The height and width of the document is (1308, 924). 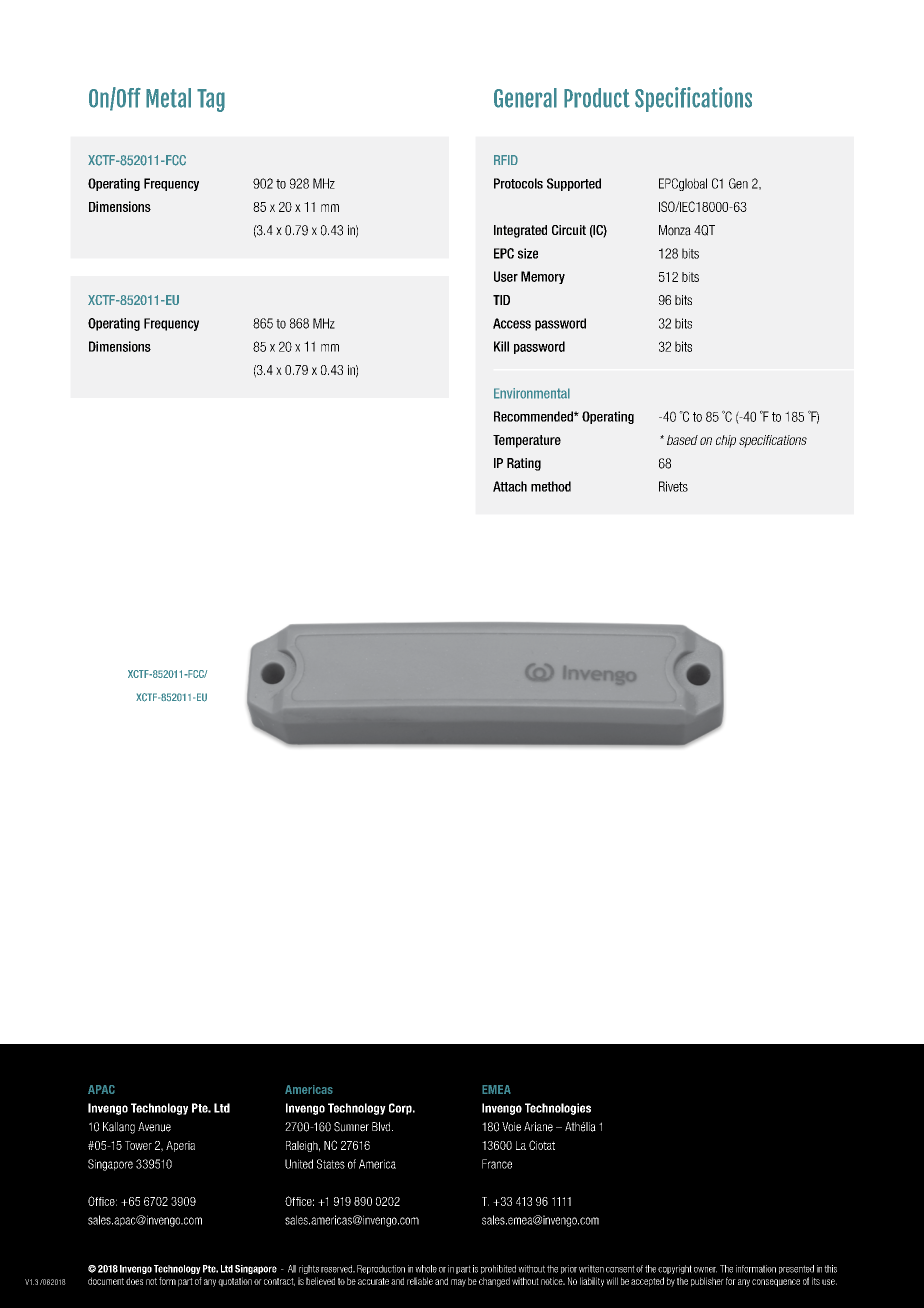 I want to click on Rivets, so click(x=673, y=486).
